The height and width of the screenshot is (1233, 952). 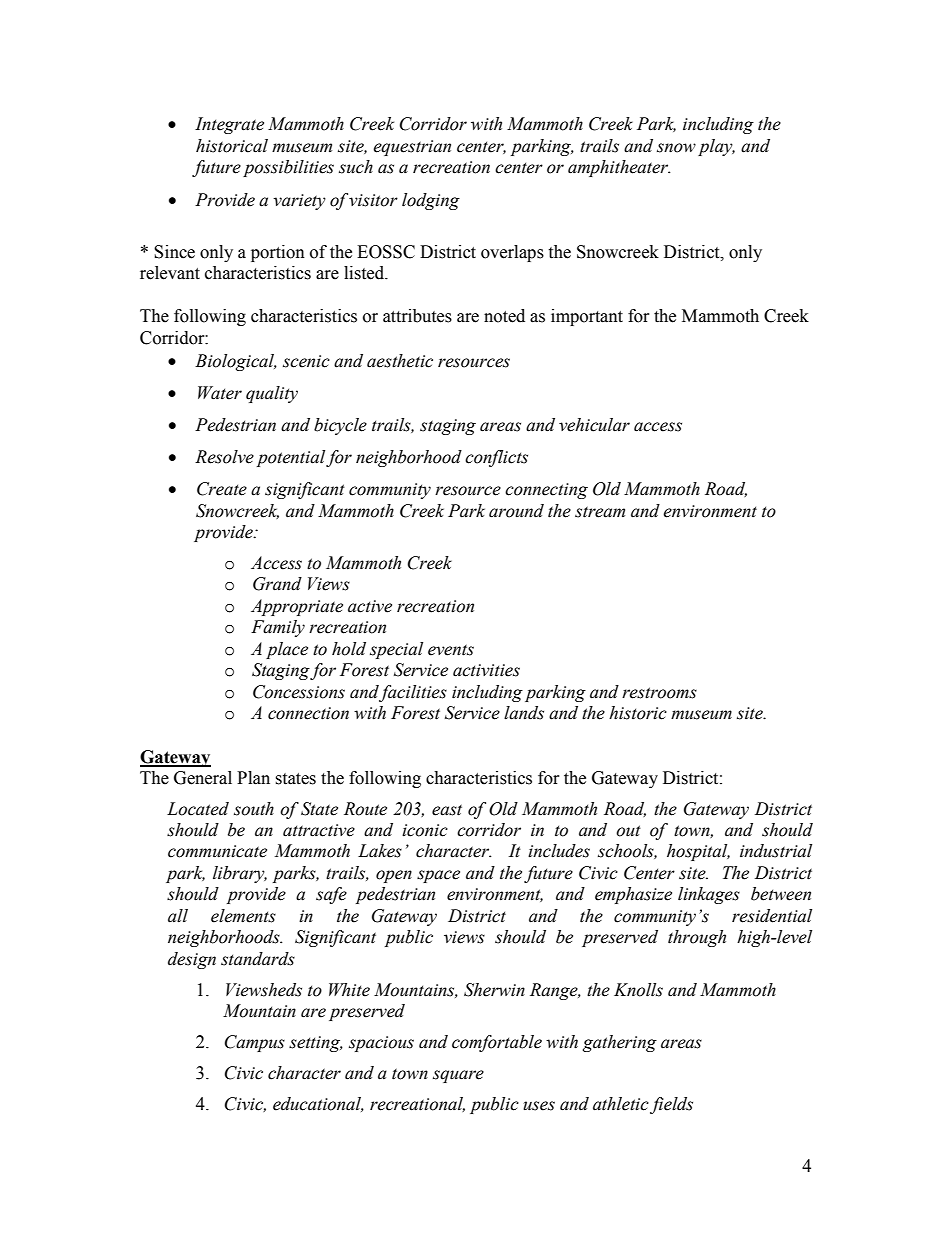 I want to click on events, so click(x=451, y=650).
